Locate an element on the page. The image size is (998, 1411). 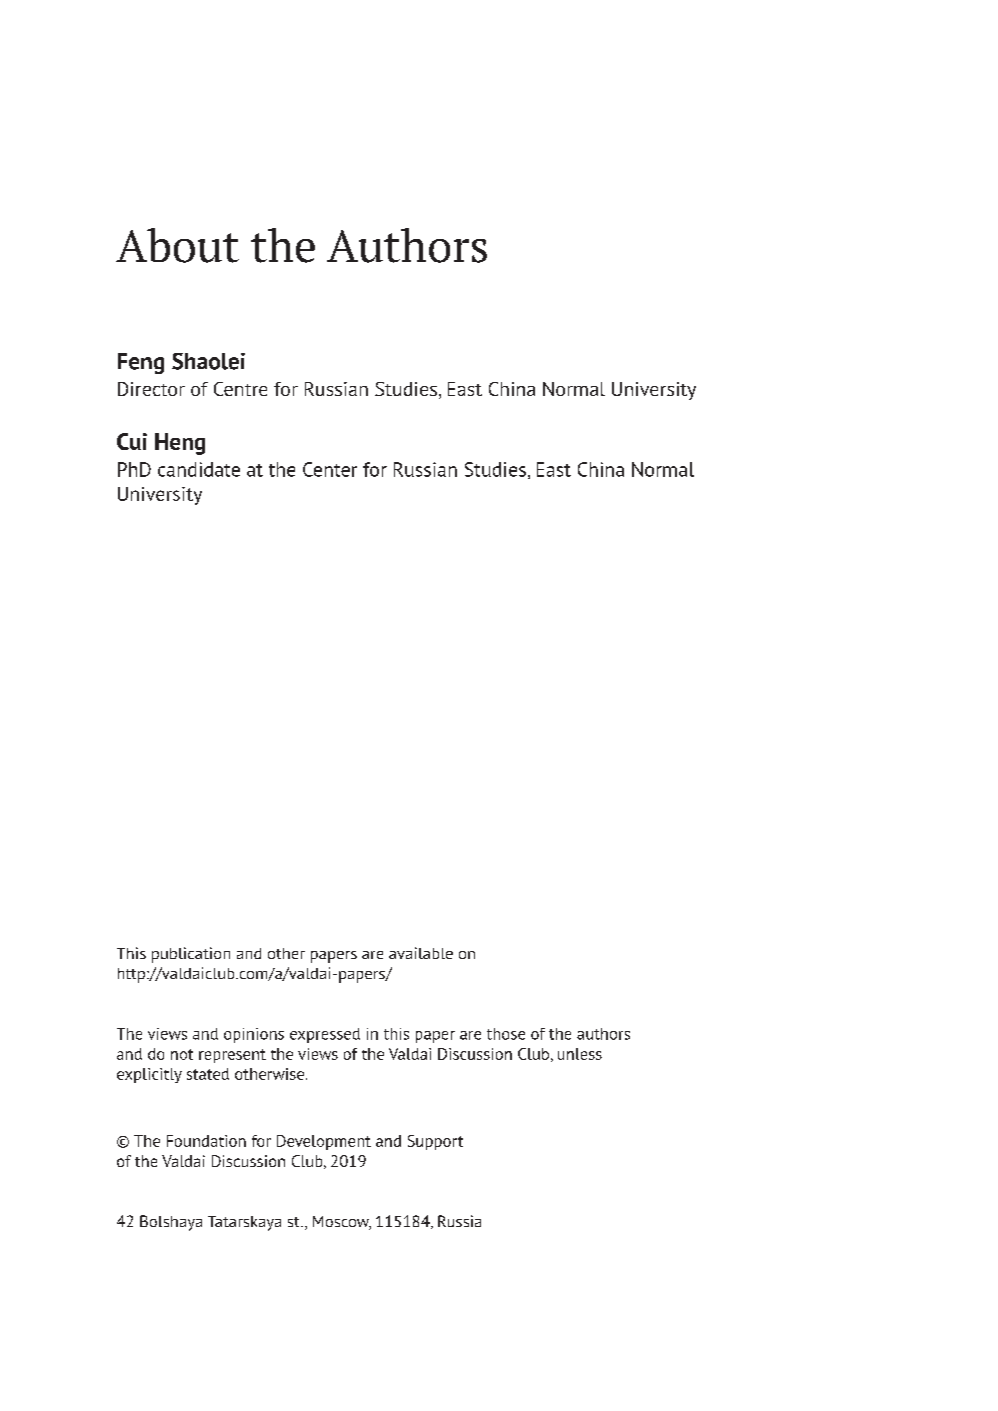
unless is located at coordinates (580, 1054).
